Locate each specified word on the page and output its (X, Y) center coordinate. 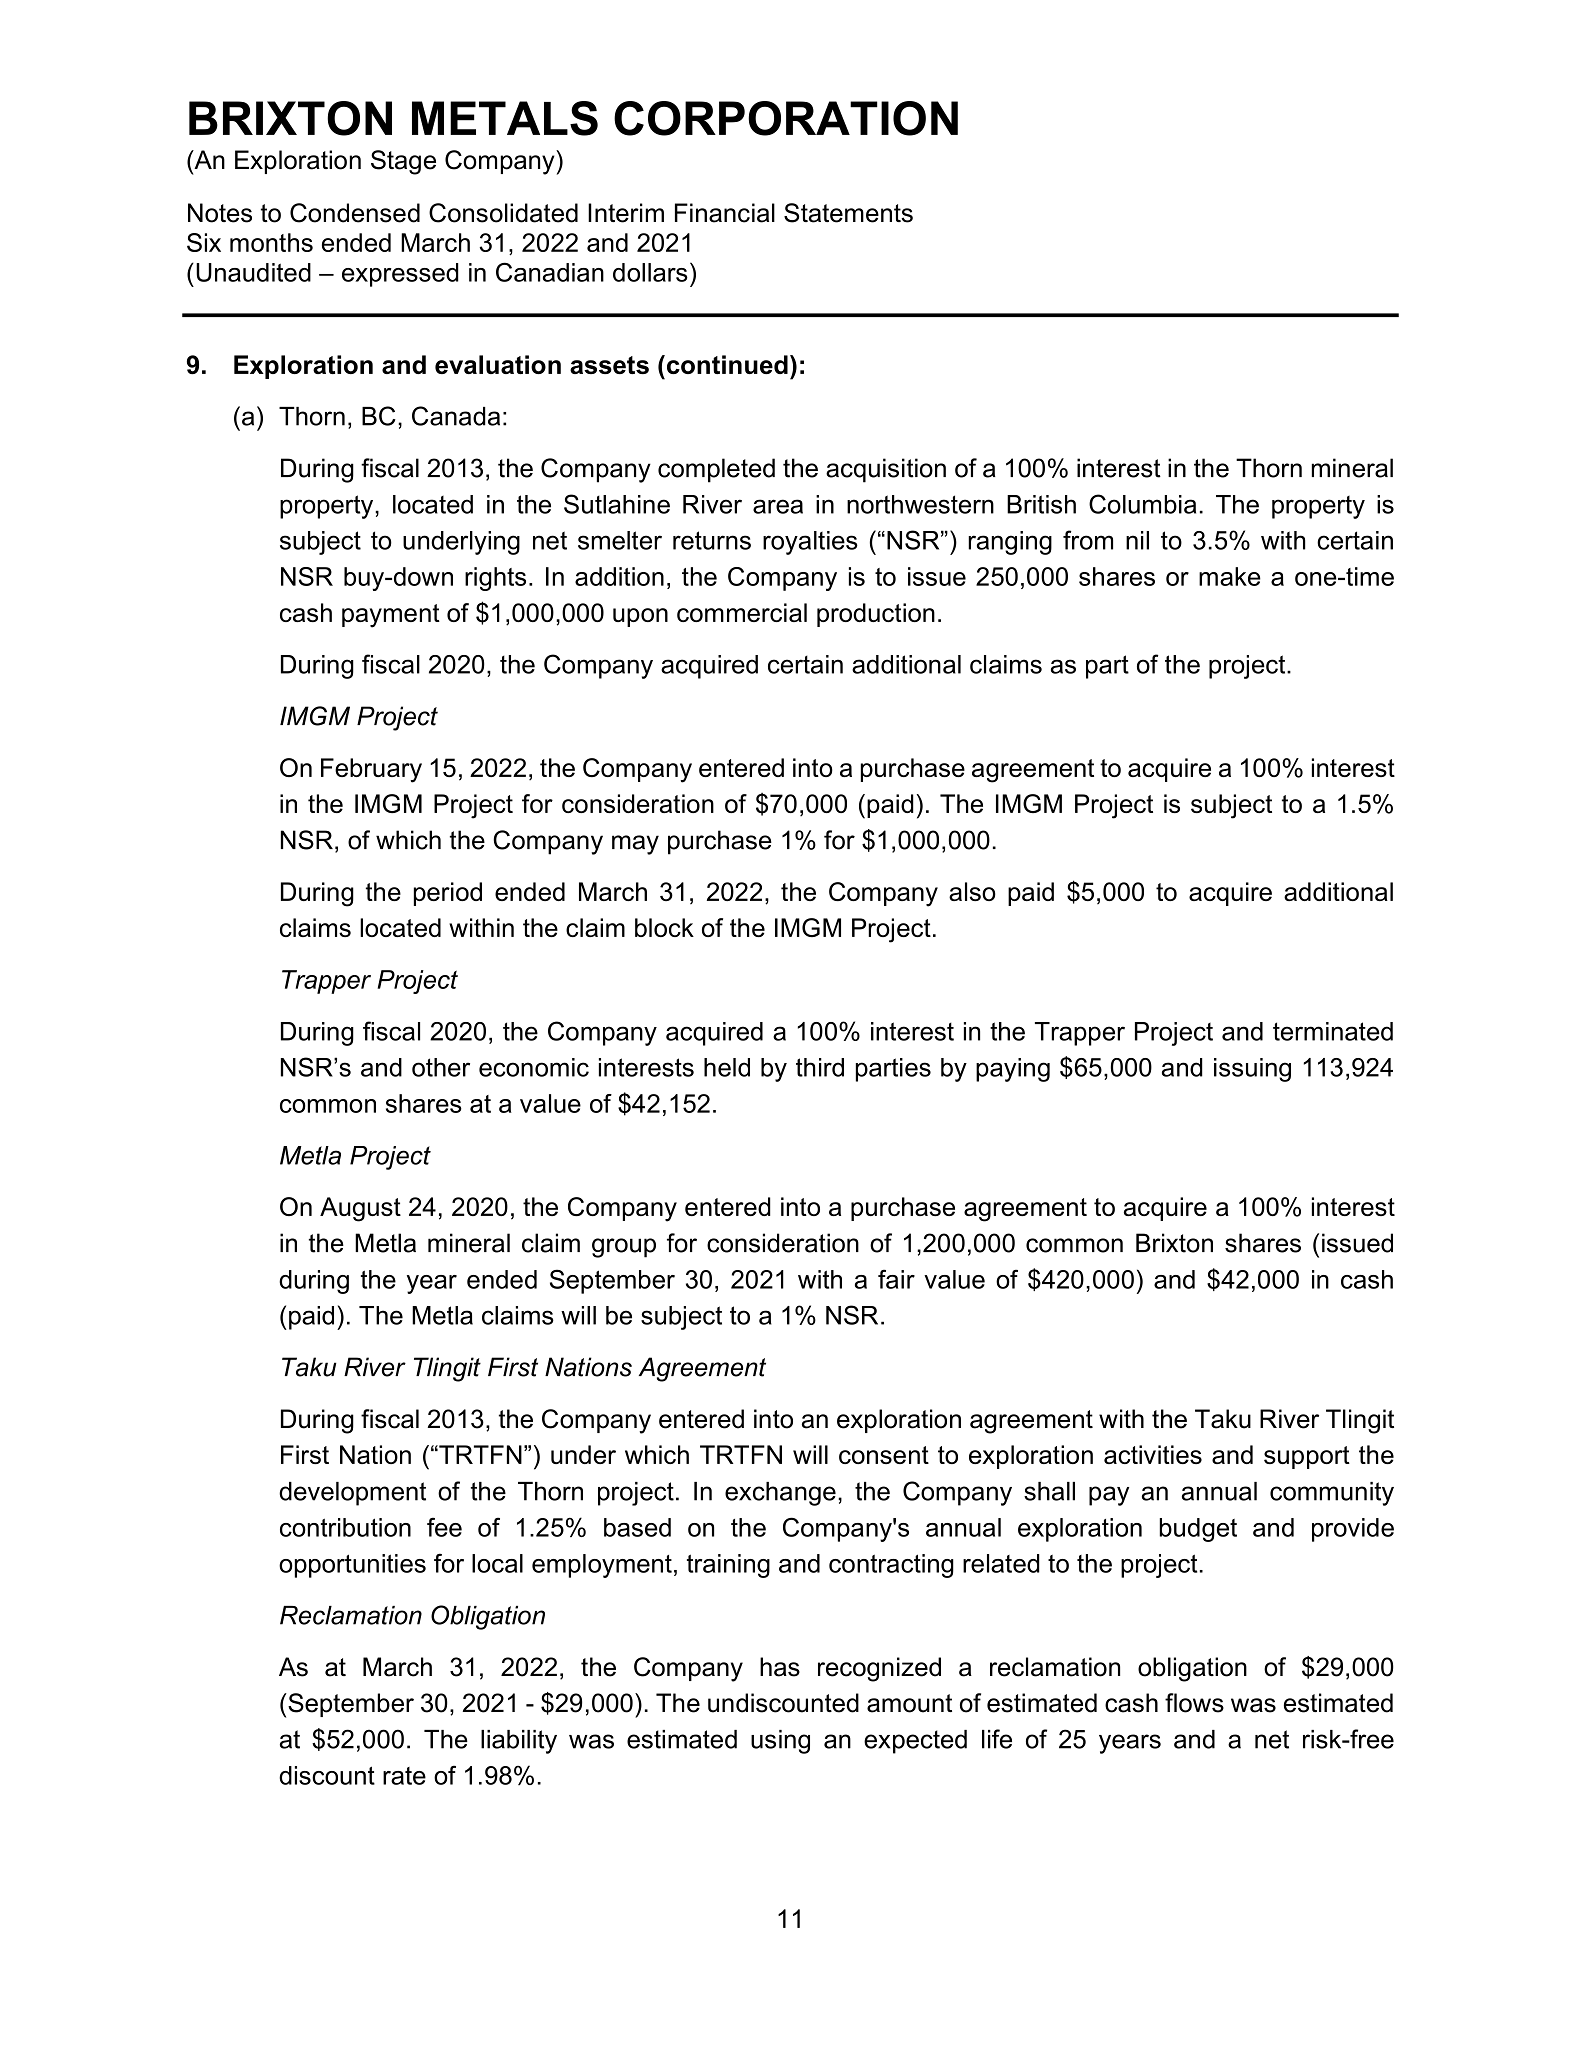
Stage (403, 162)
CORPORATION (786, 118)
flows (1194, 1703)
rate (404, 1776)
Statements (848, 213)
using (780, 1742)
